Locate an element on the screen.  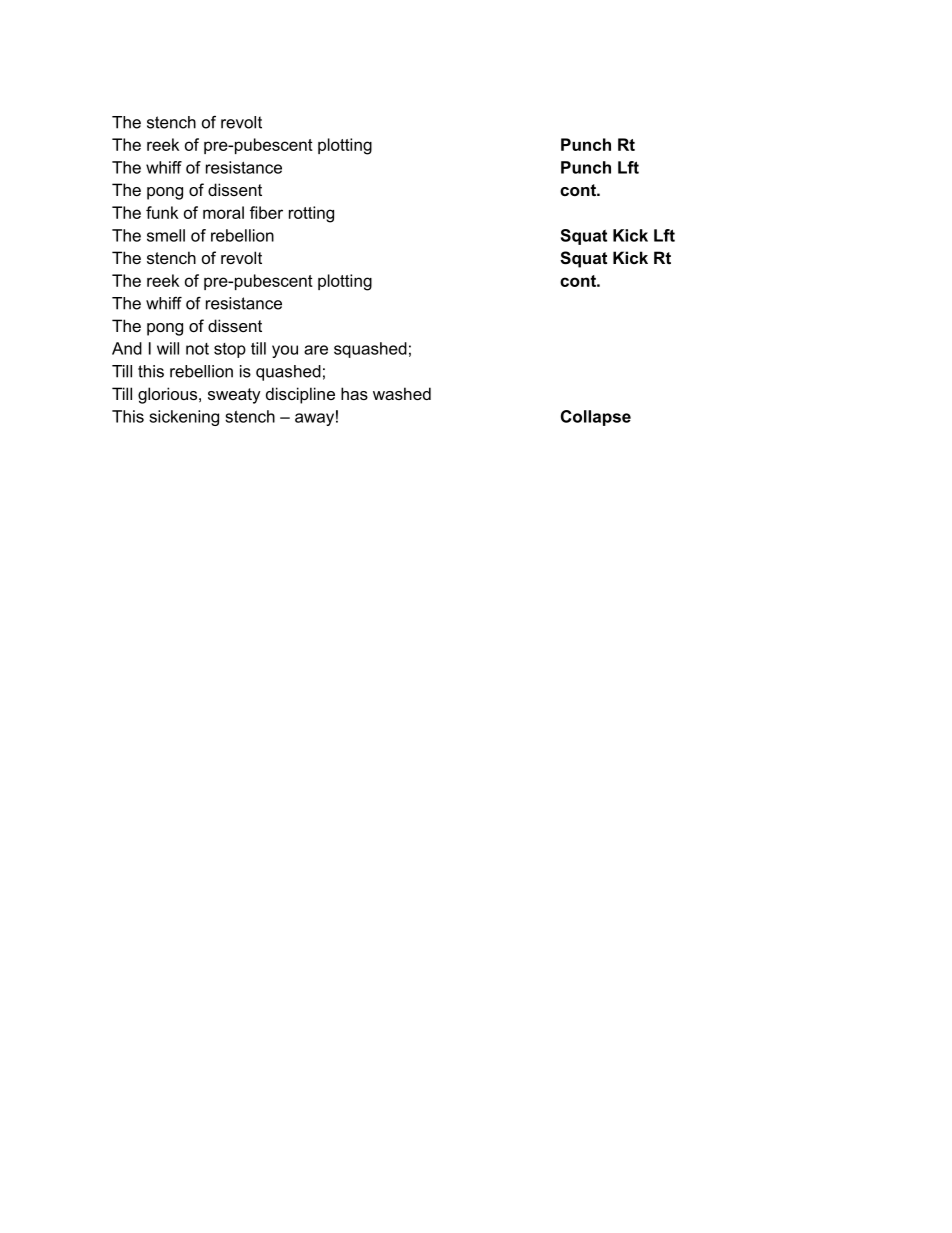
moral is located at coordinates (223, 212).
